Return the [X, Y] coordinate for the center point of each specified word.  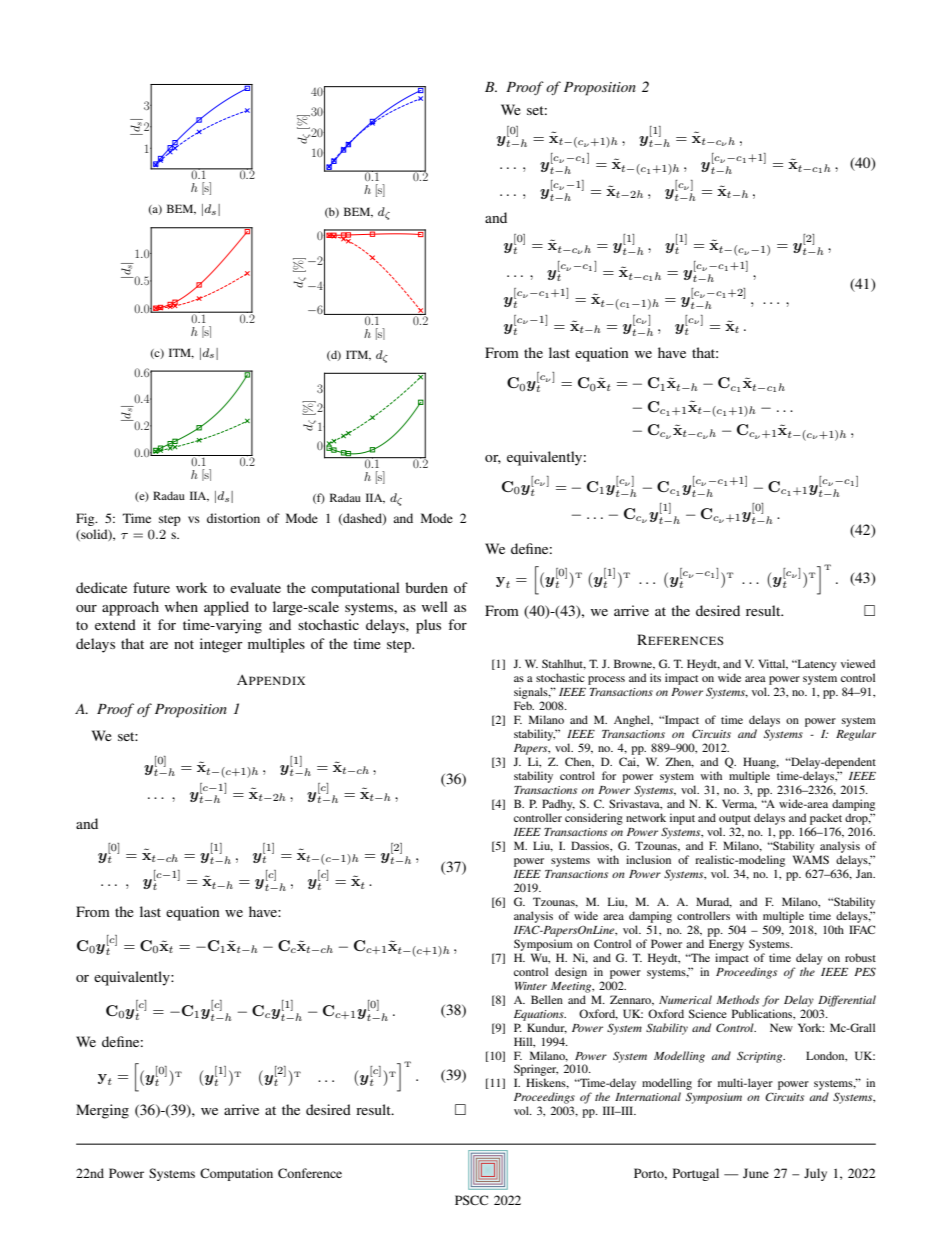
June [756, 1173]
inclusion [648, 859]
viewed [858, 663]
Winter [531, 986]
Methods [737, 999]
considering [594, 819]
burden [426, 587]
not [184, 644]
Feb [524, 705]
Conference [310, 1173]
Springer [536, 1071]
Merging [102, 1111]
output [735, 820]
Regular [856, 735]
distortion [233, 518]
